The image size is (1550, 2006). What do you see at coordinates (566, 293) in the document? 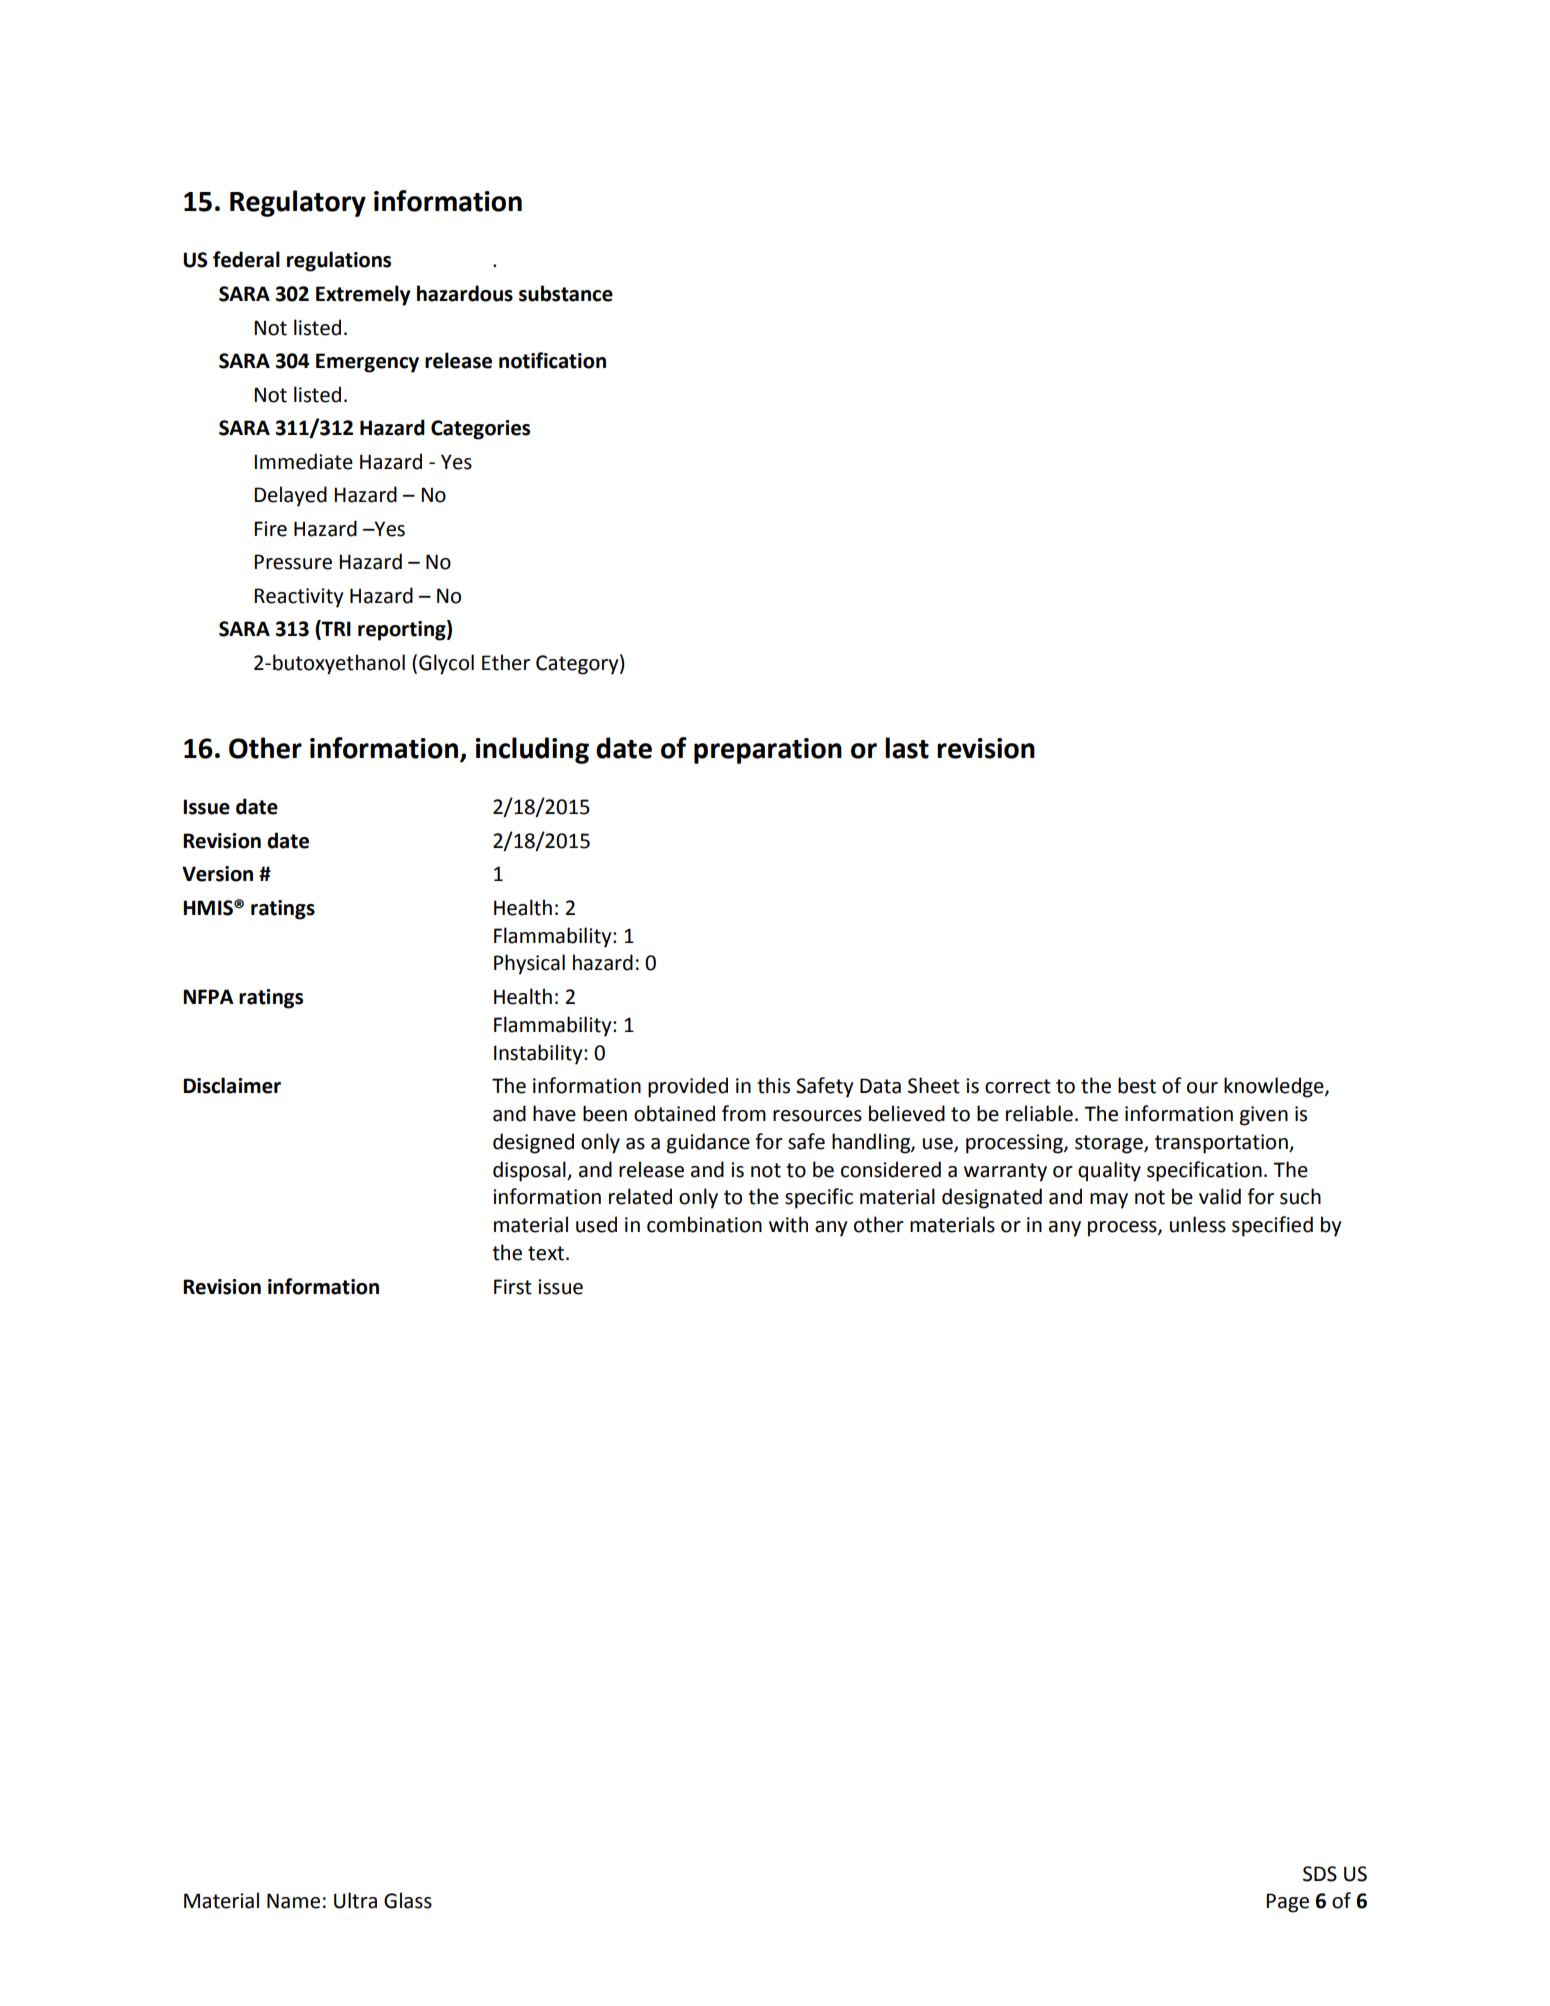
I see `substance` at bounding box center [566, 293].
